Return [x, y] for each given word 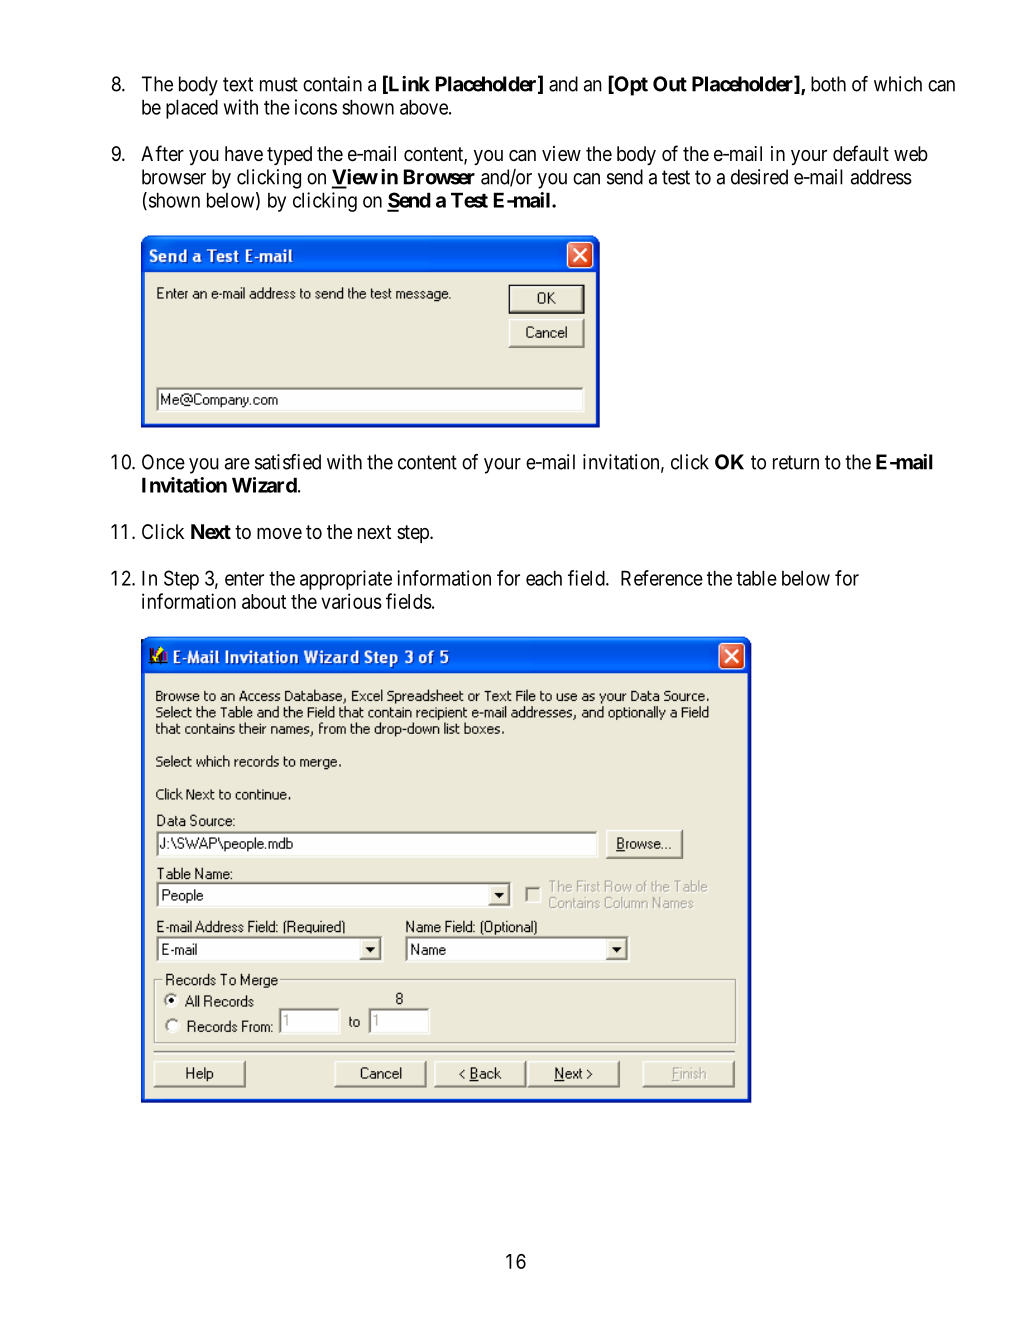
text [238, 84]
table [756, 578]
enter [244, 579]
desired [759, 177]
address [881, 177]
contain [332, 84]
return [796, 462]
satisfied [288, 462]
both [828, 84]
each [544, 578]
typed [289, 155]
